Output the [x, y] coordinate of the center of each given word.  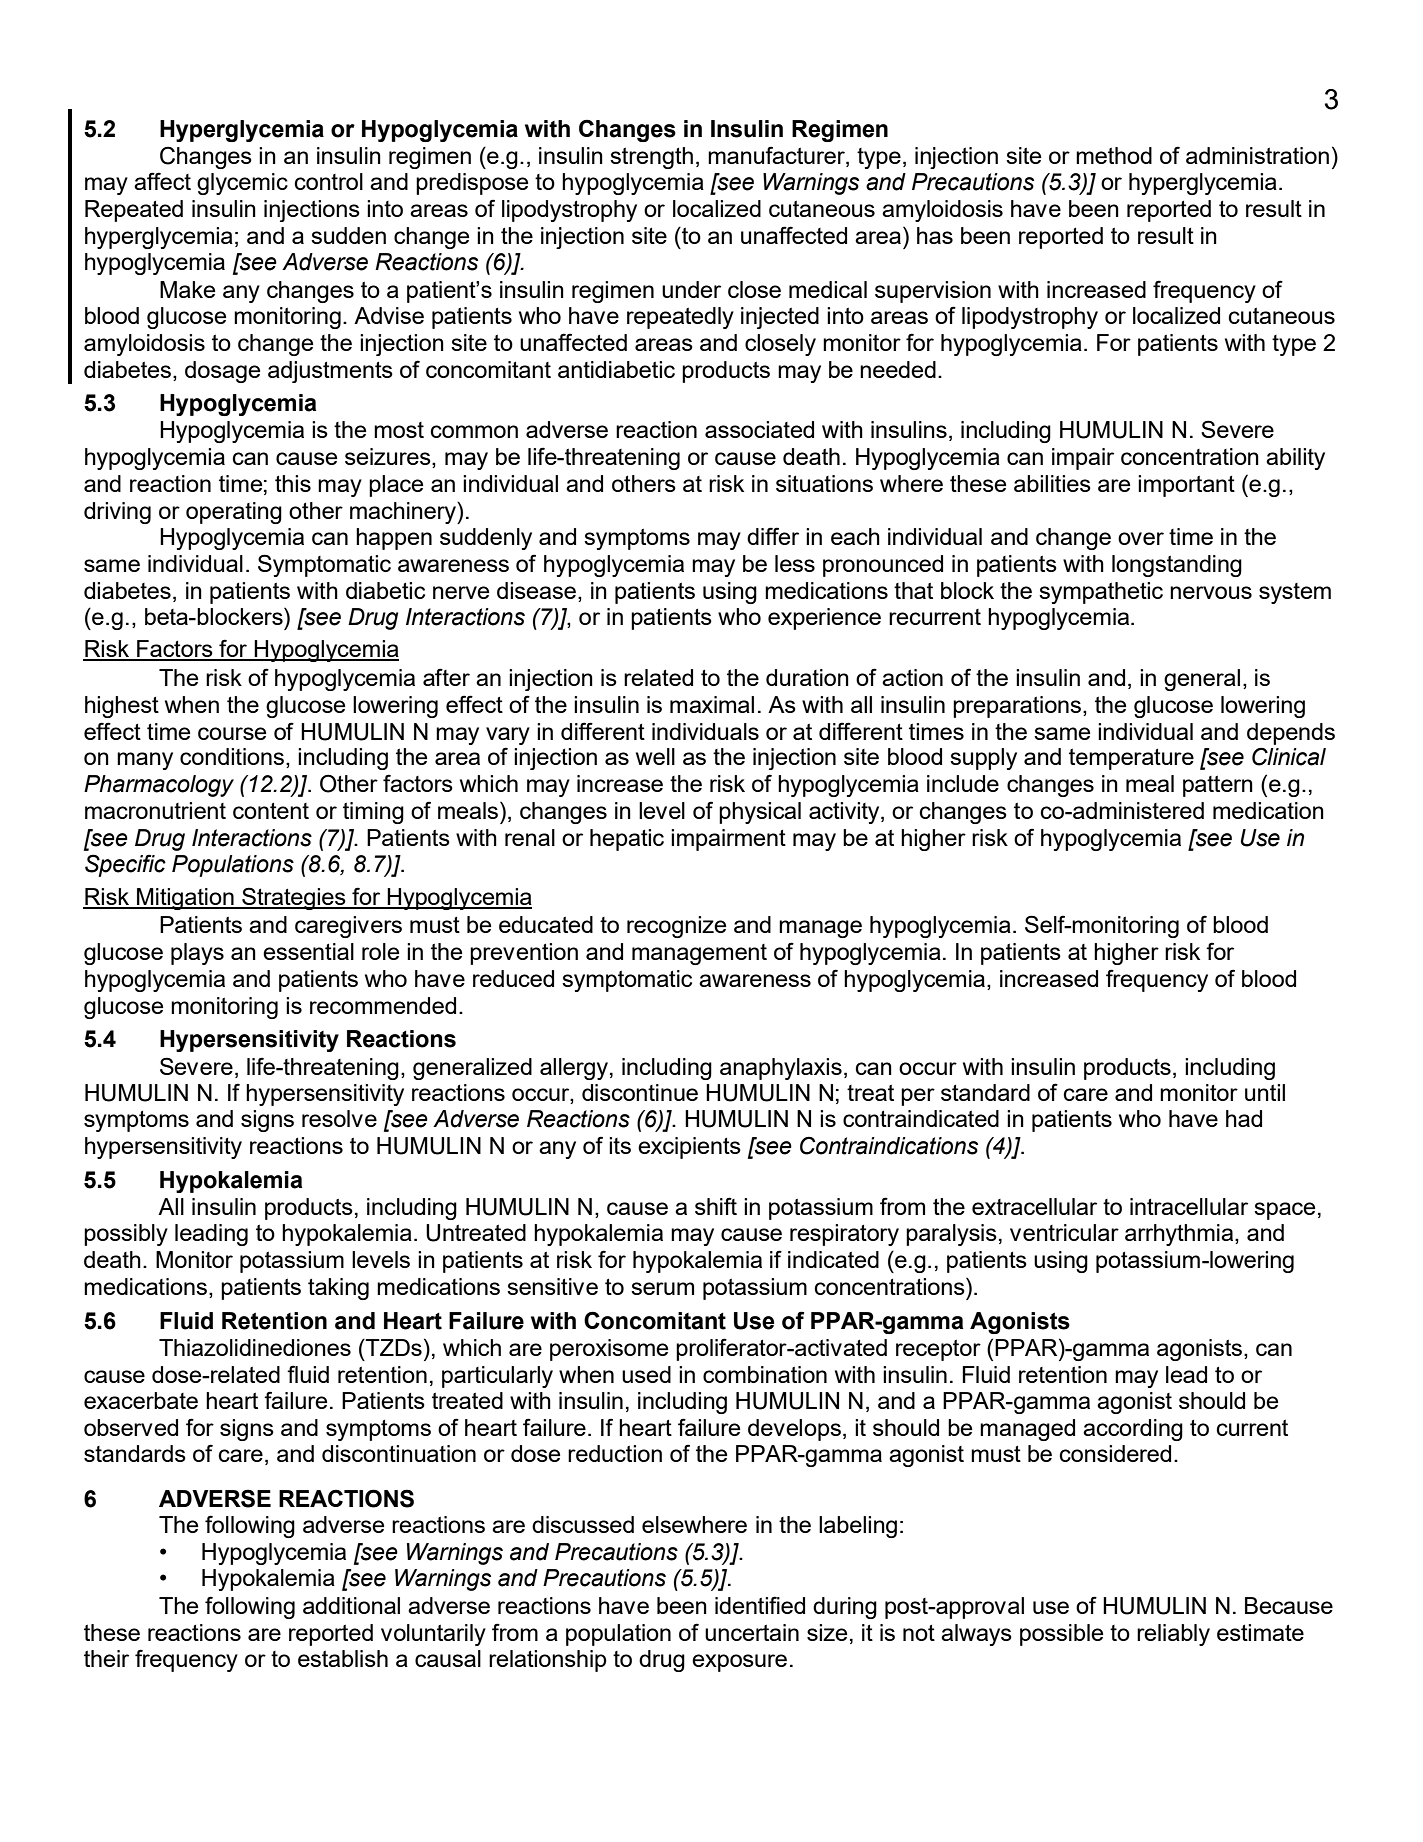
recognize [676, 927]
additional [351, 1605]
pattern [1218, 786]
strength [651, 158]
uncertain [752, 1632]
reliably [1173, 1635]
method [1114, 155]
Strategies [294, 898]
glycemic [242, 184]
